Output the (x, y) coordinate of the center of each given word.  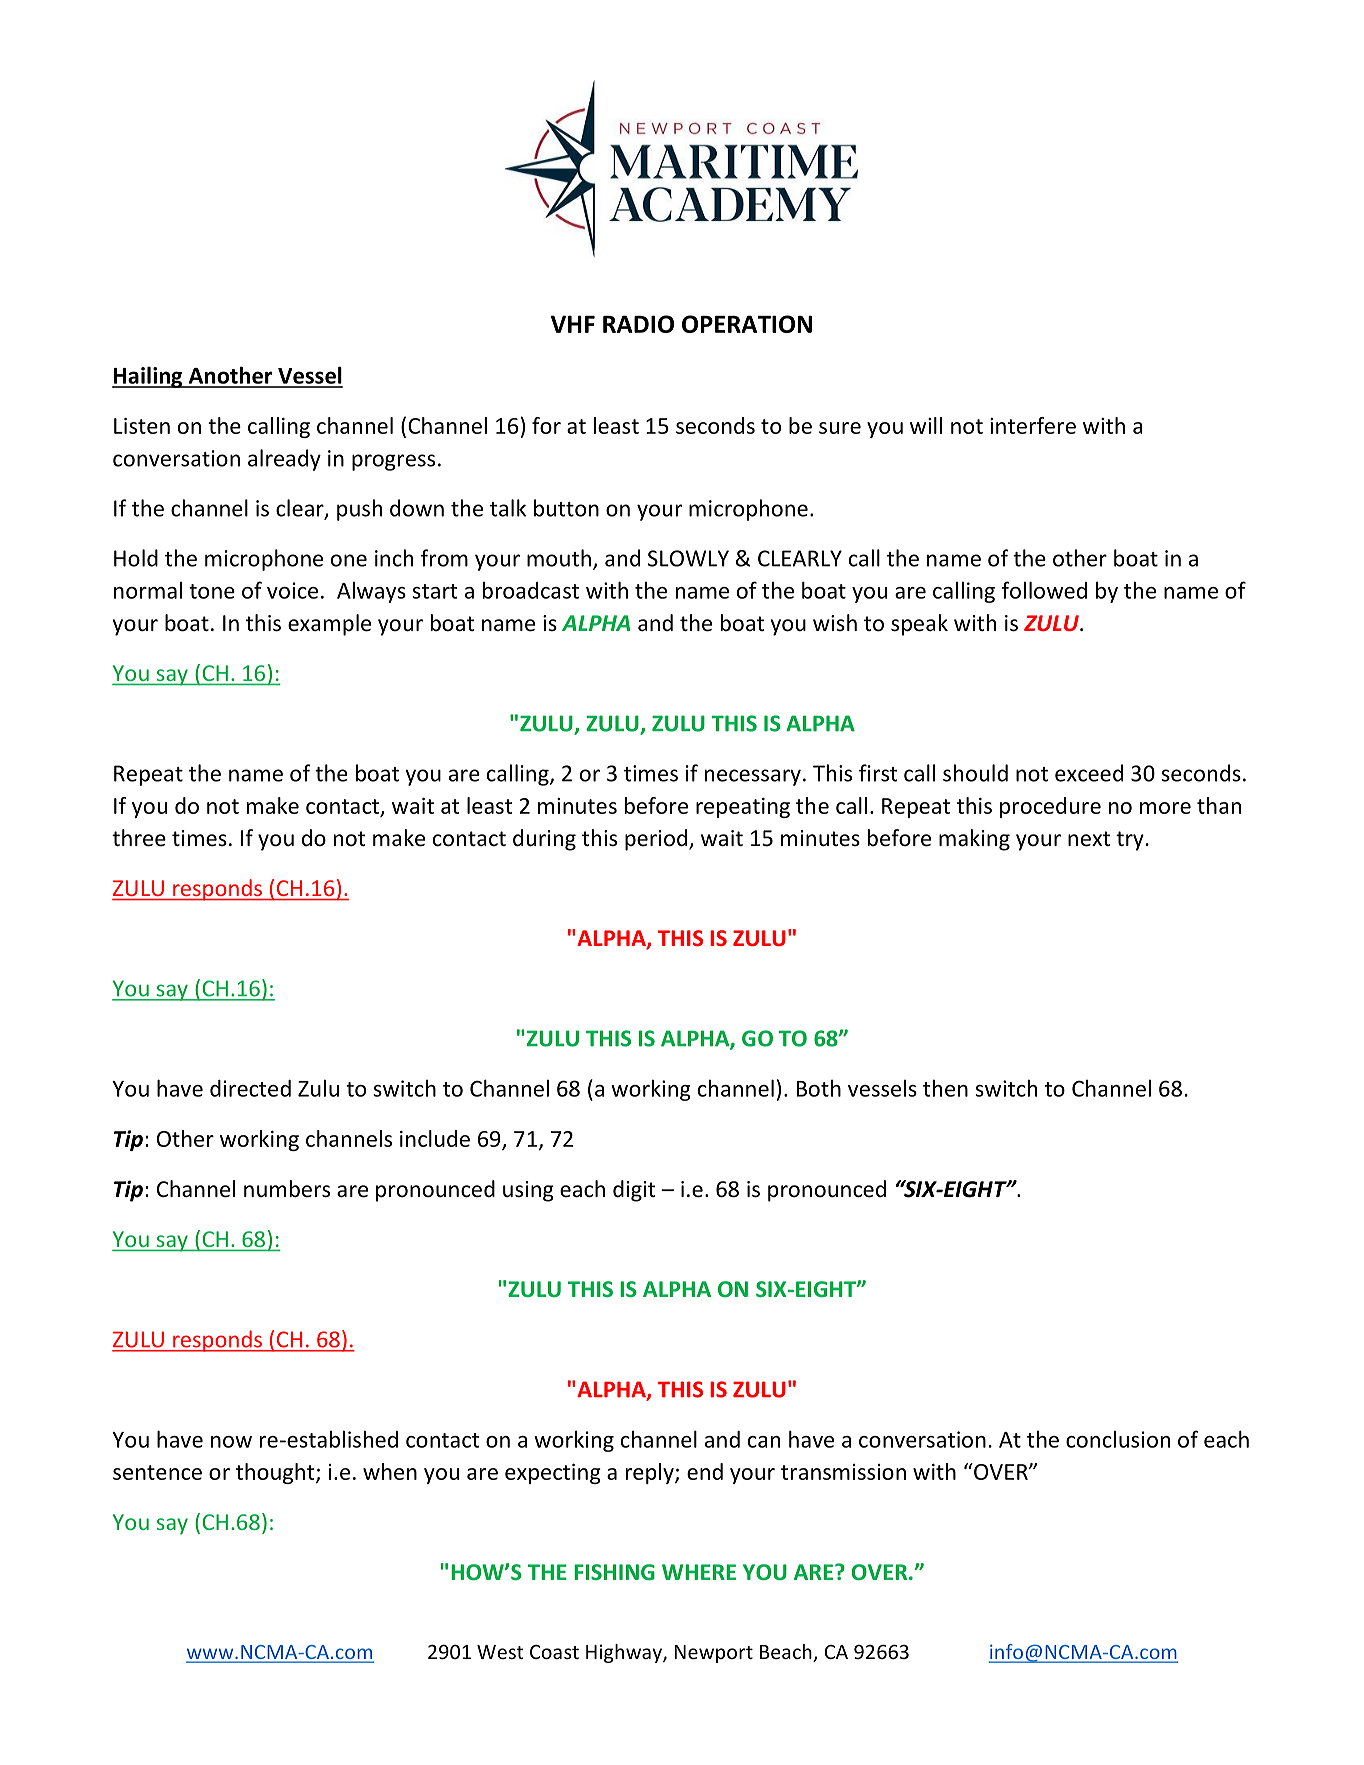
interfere (1033, 425)
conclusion (1118, 1439)
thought (276, 1473)
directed (250, 1088)
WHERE (699, 1572)
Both (819, 1088)
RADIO (638, 324)
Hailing (148, 377)
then (945, 1088)
